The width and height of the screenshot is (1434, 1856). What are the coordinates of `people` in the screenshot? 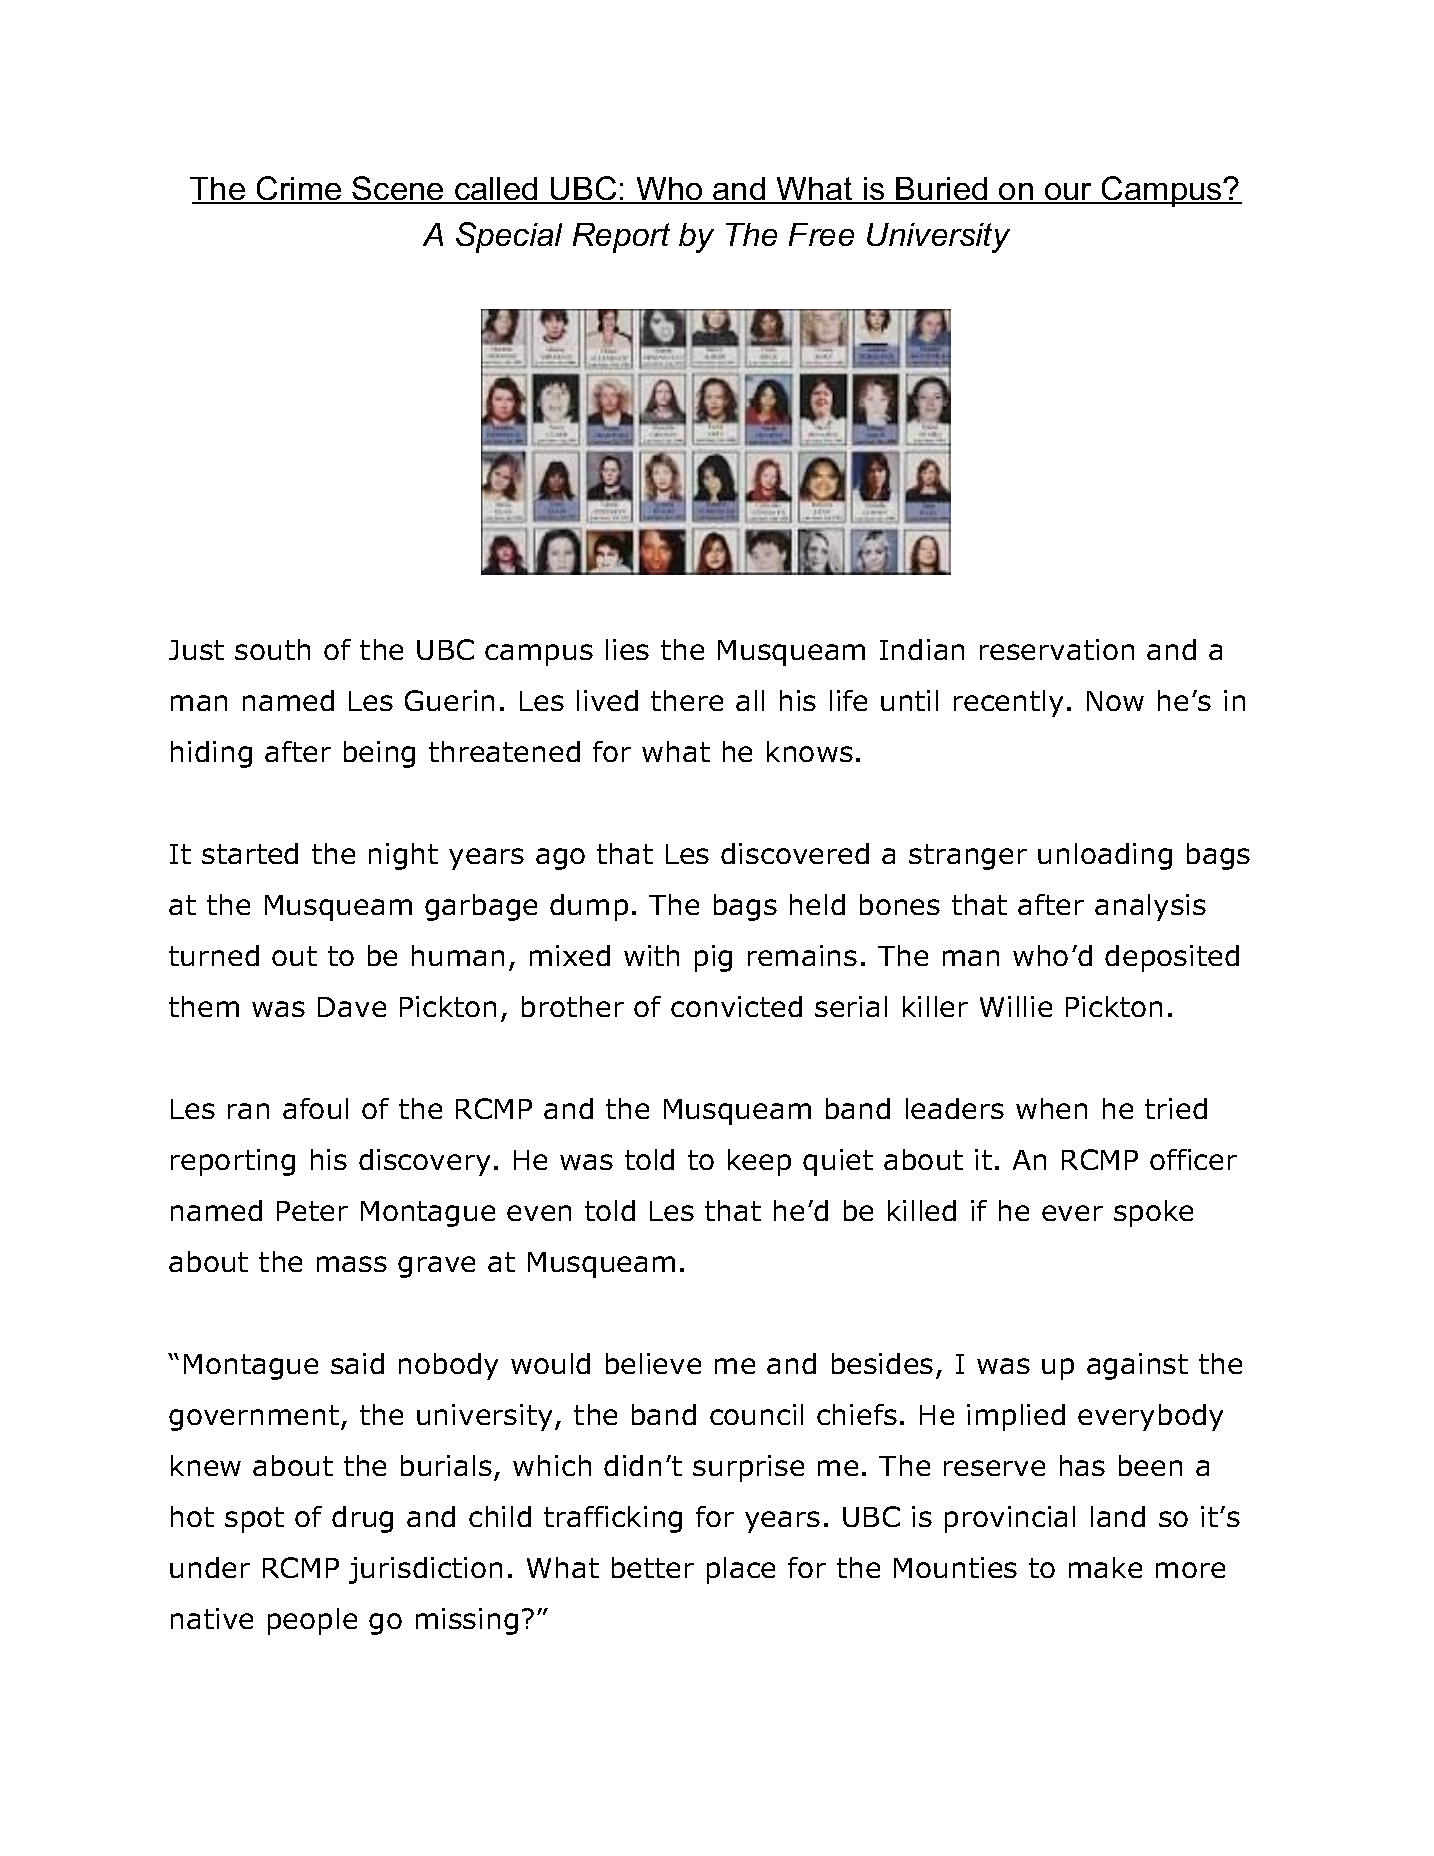 It's located at (312, 1621).
